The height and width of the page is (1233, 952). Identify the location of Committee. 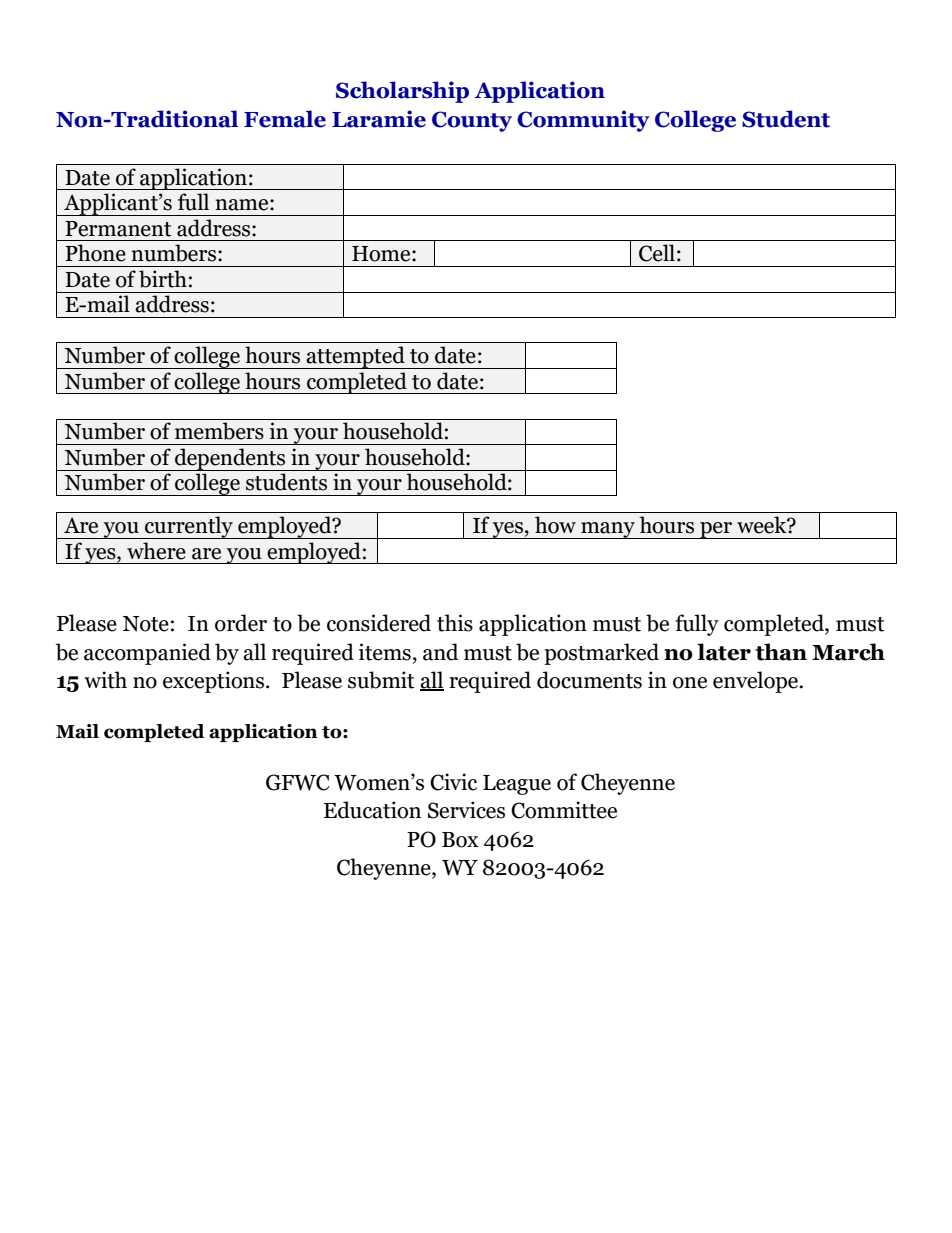
(564, 810).
